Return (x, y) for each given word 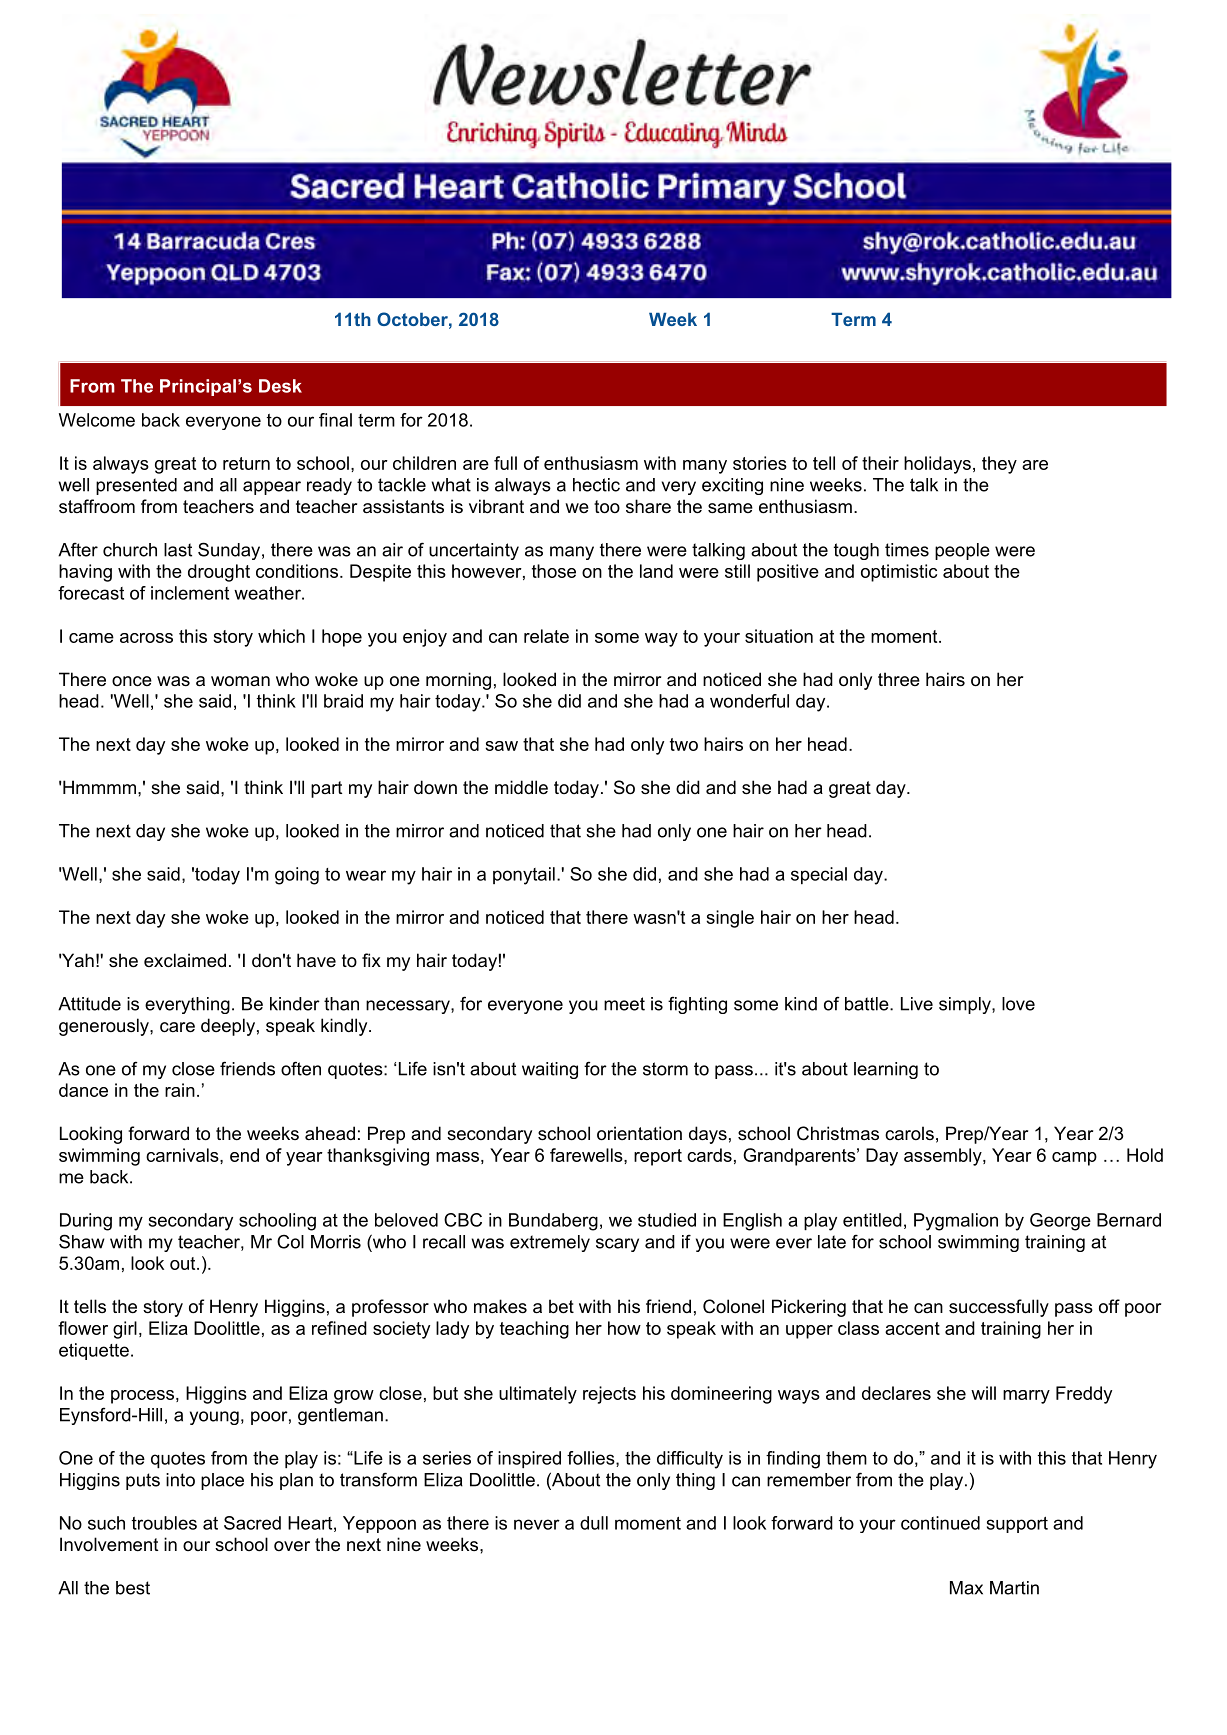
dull (594, 1523)
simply (966, 1005)
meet (624, 1004)
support (1017, 1525)
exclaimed (185, 960)
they (999, 465)
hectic (596, 485)
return (246, 463)
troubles (164, 1523)
